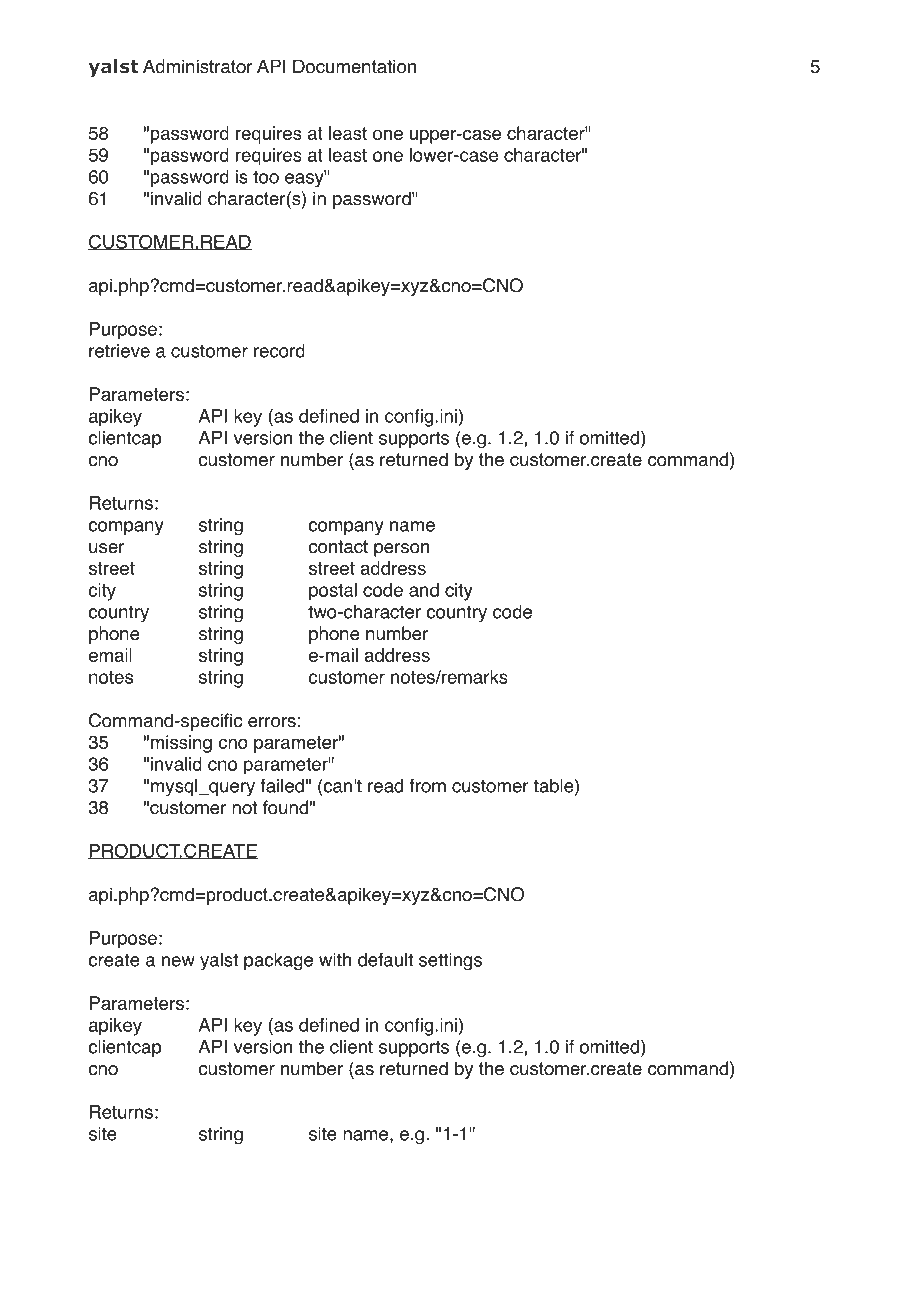 The width and height of the screenshot is (924, 1308). I want to click on too, so click(266, 177).
